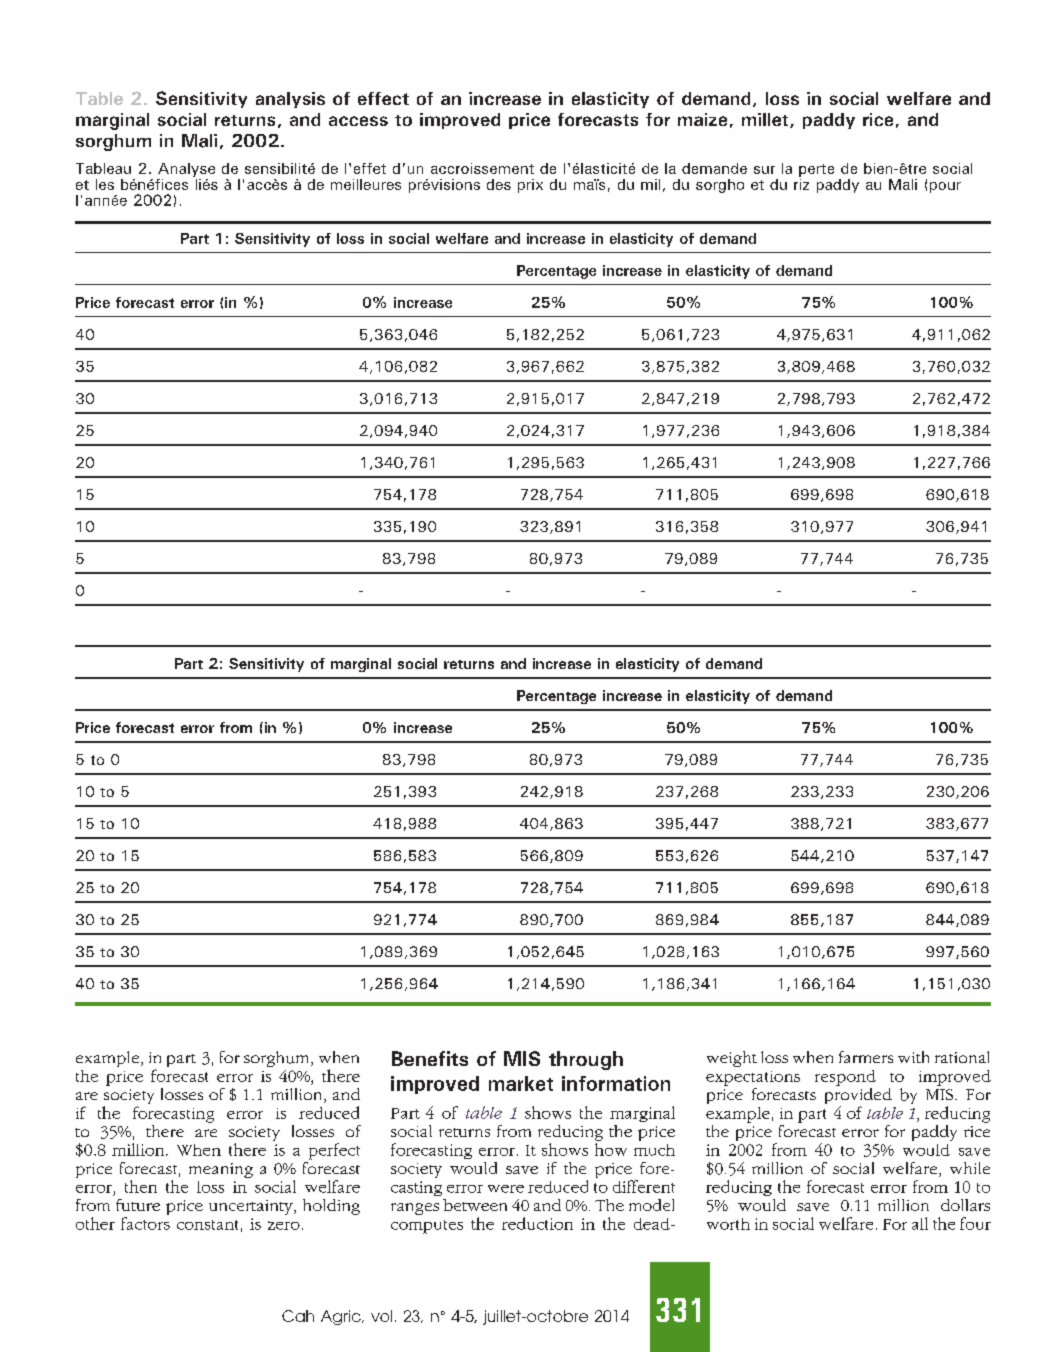 The image size is (1051, 1352). I want to click on prix, so click(530, 186).
